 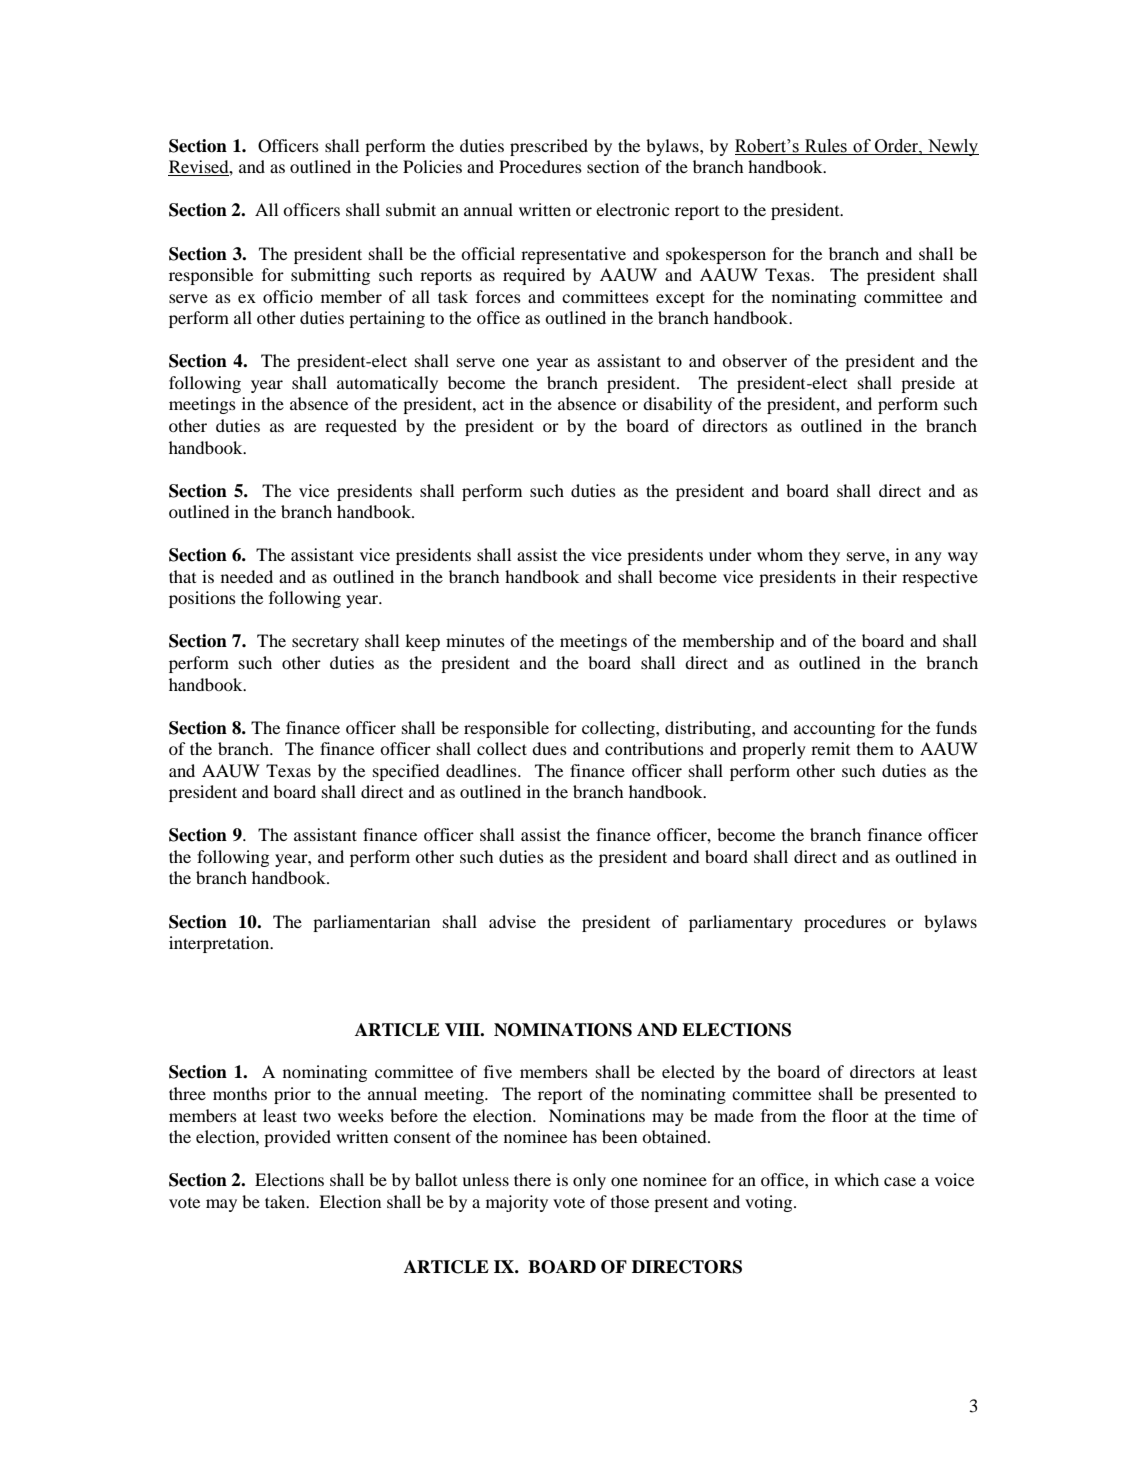 I want to click on they, so click(x=824, y=556).
